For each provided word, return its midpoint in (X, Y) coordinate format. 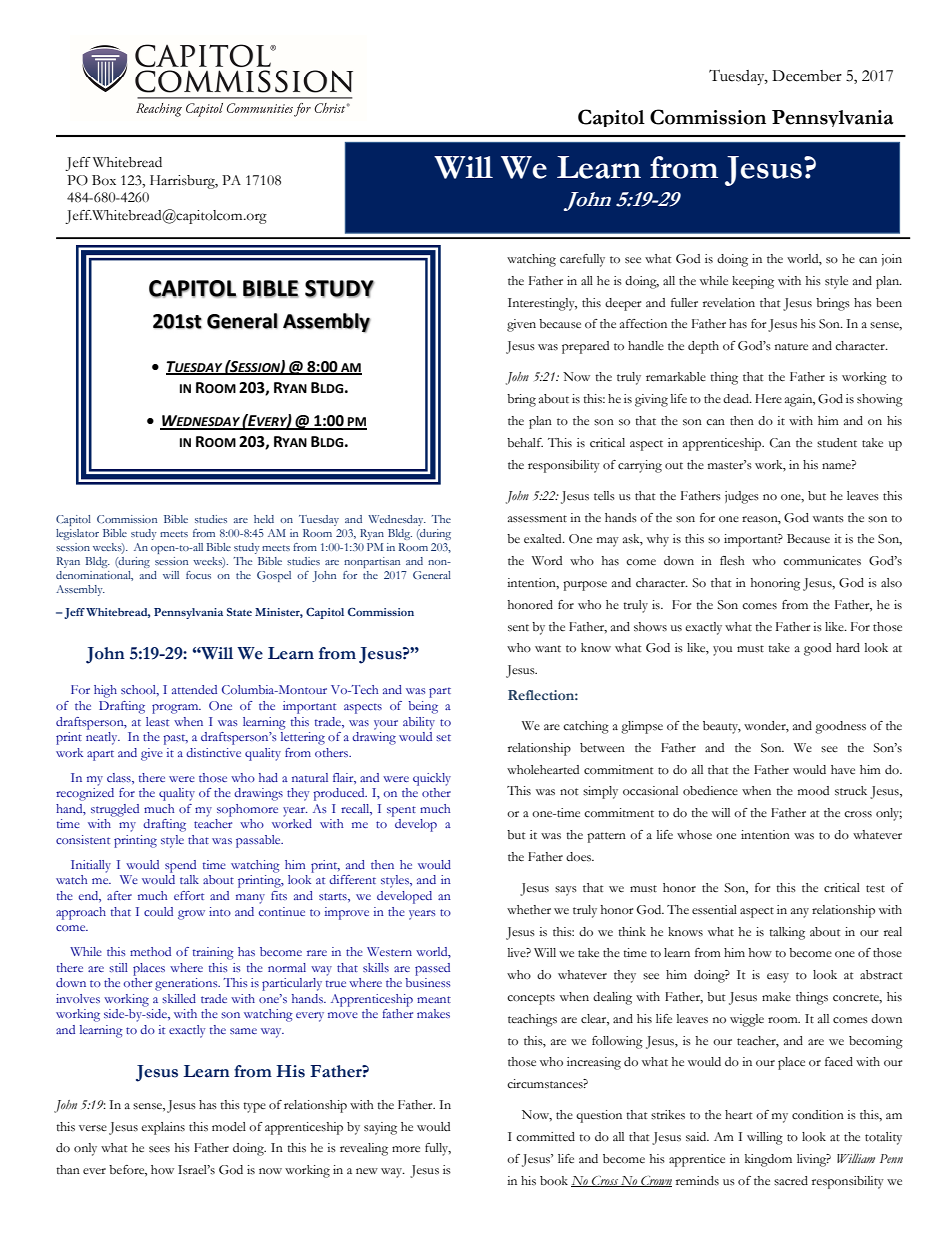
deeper (623, 304)
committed (545, 1137)
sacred (791, 1181)
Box (104, 180)
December (807, 76)
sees (159, 1149)
